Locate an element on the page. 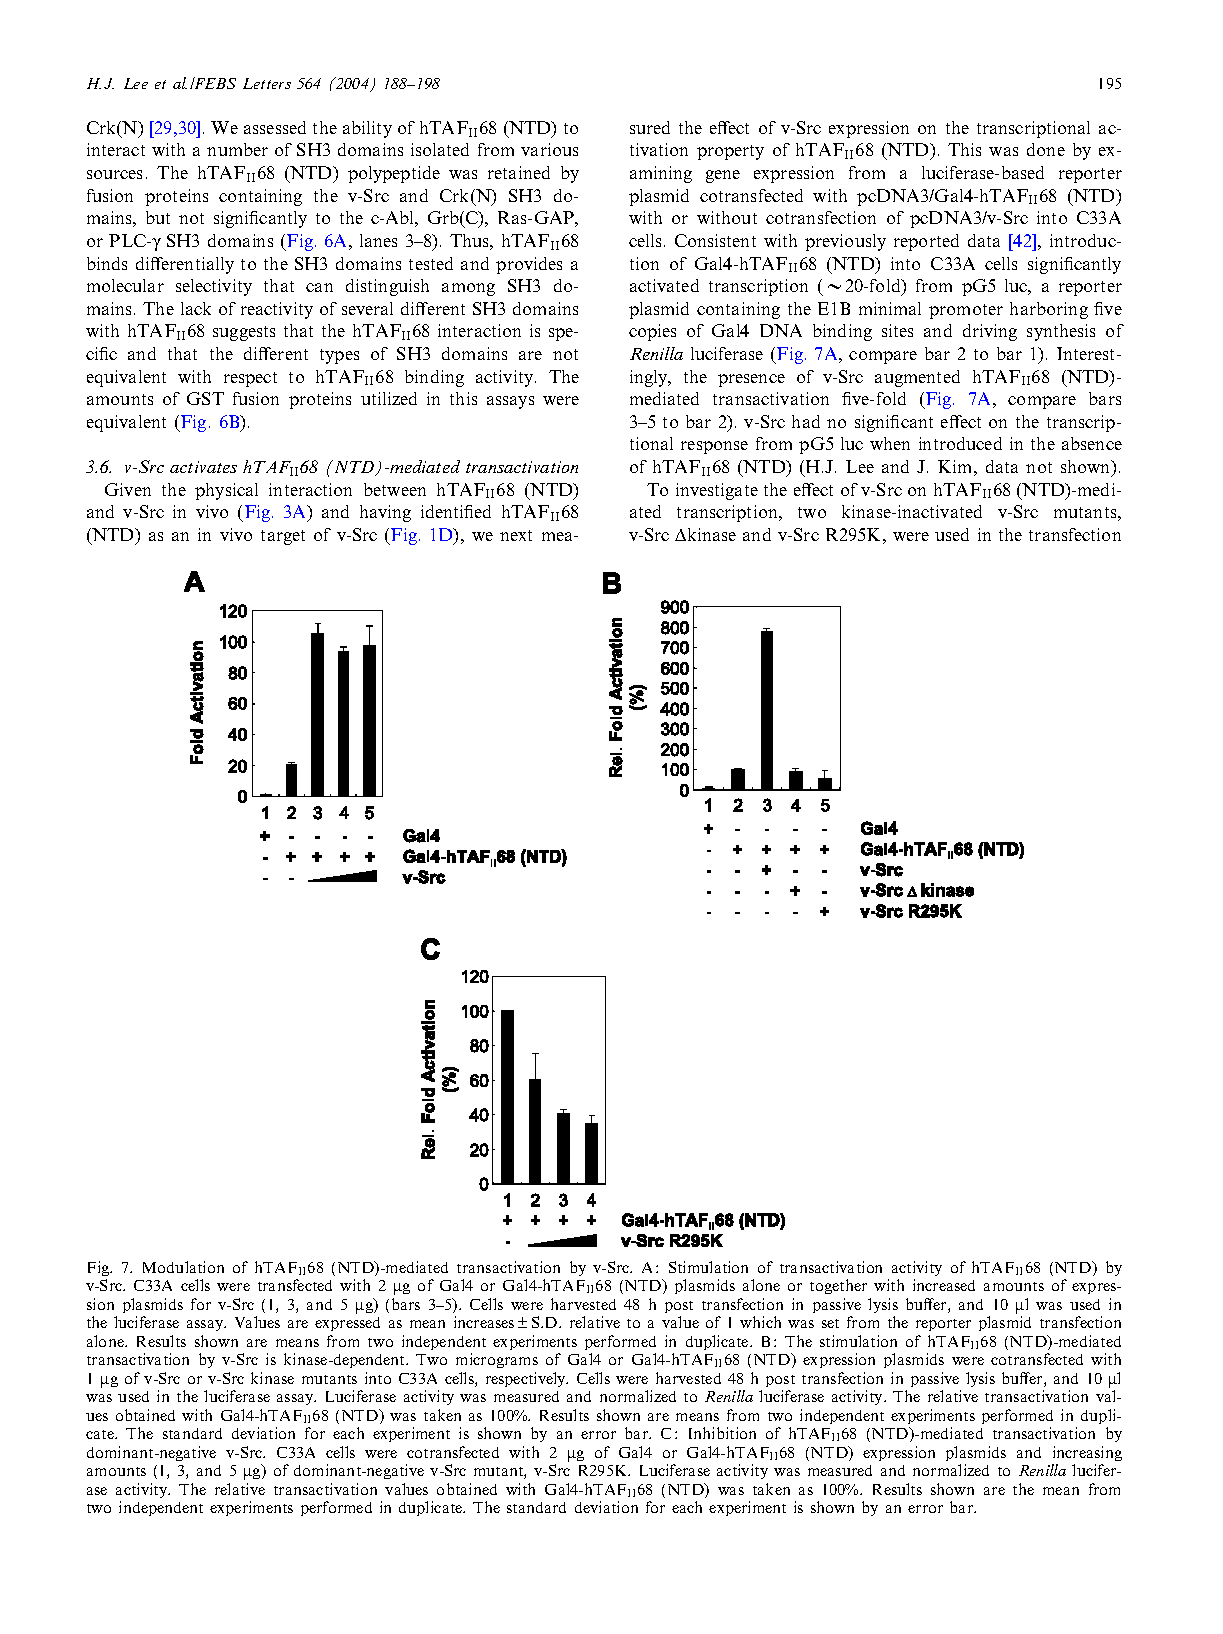 The width and height of the document is (1223, 1634). done is located at coordinates (1046, 149).
